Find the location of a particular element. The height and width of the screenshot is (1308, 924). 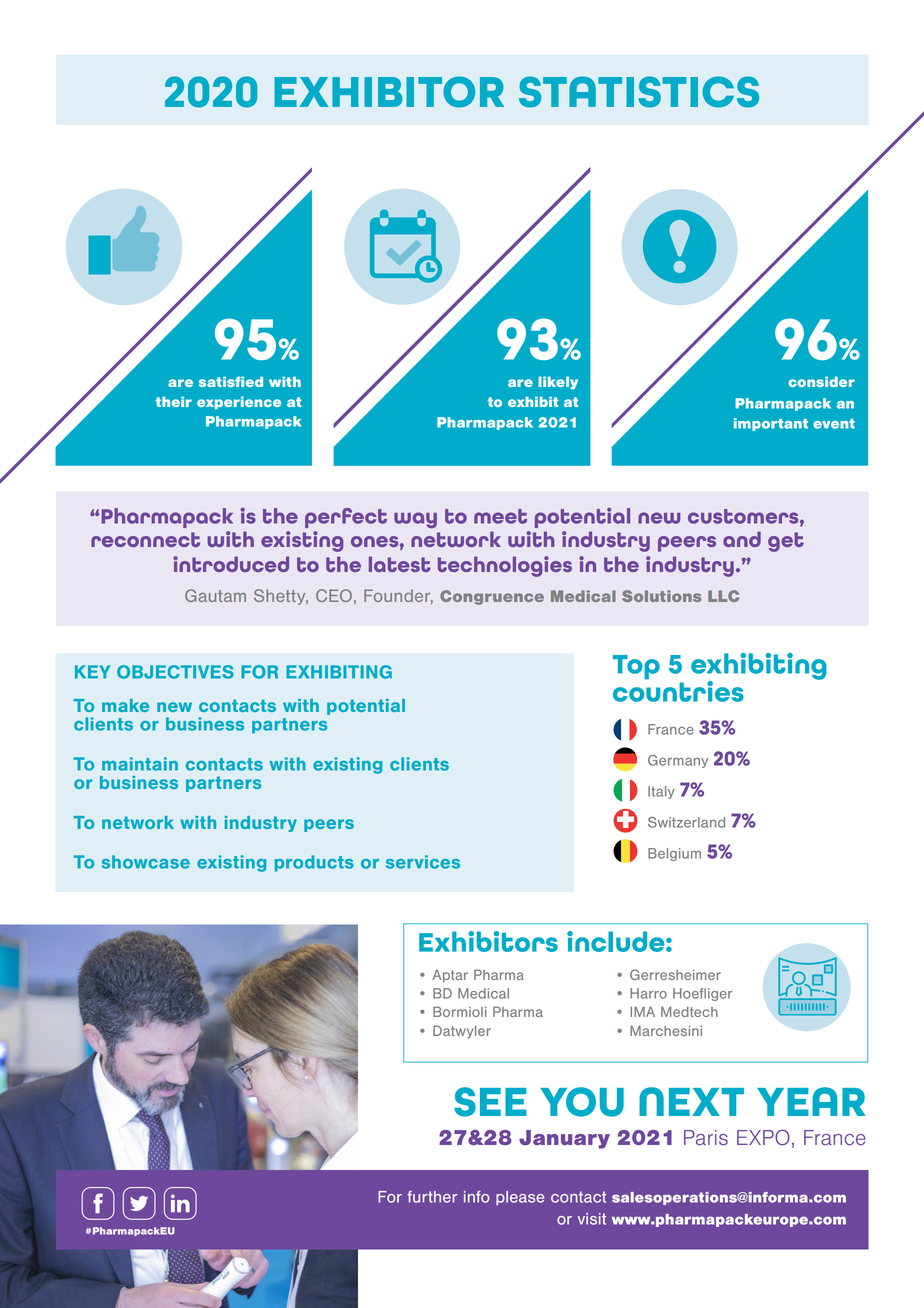

consider is located at coordinates (821, 381).
